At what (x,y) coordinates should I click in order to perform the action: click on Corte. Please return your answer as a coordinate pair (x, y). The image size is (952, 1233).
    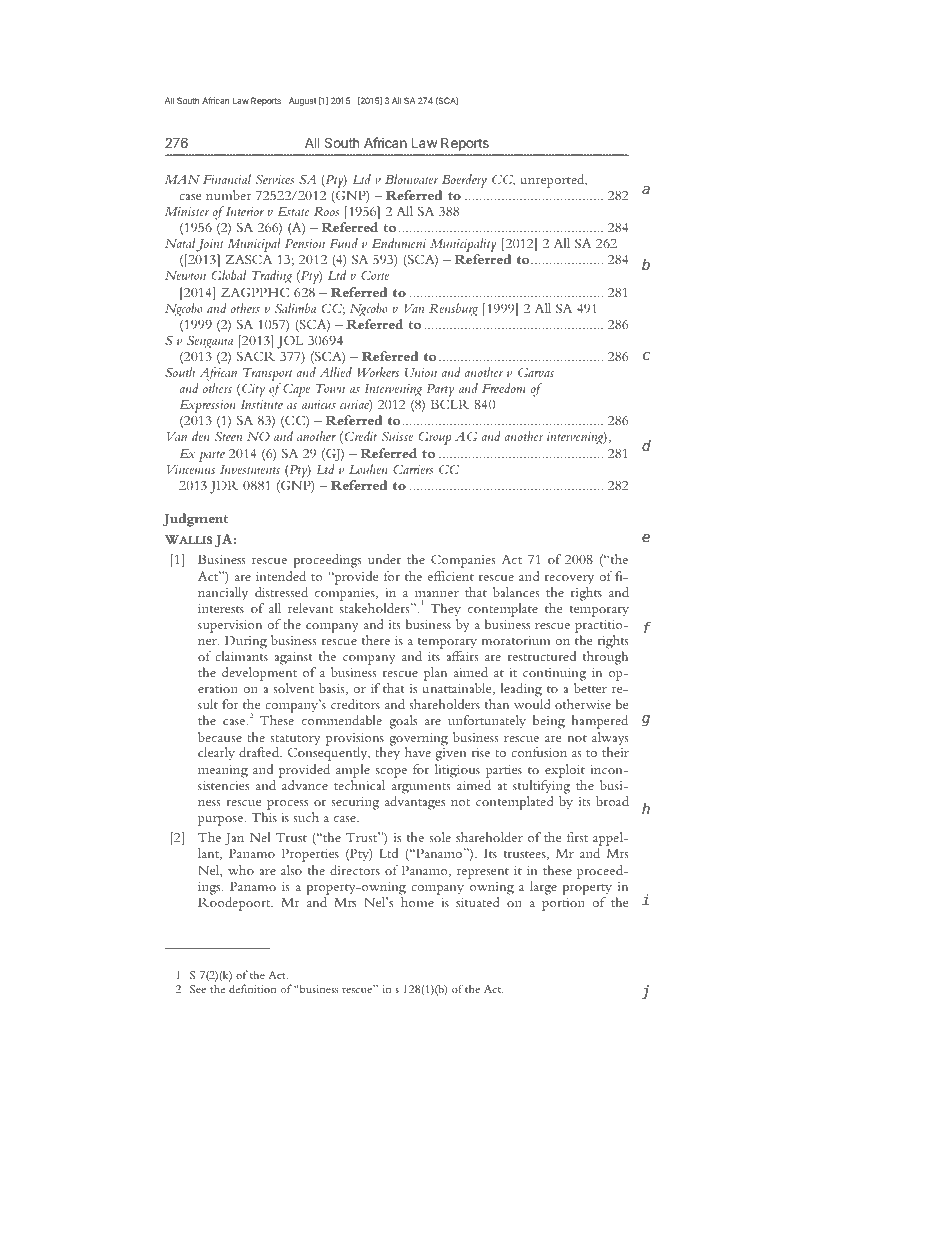
    Looking at the image, I should click on (375, 275).
